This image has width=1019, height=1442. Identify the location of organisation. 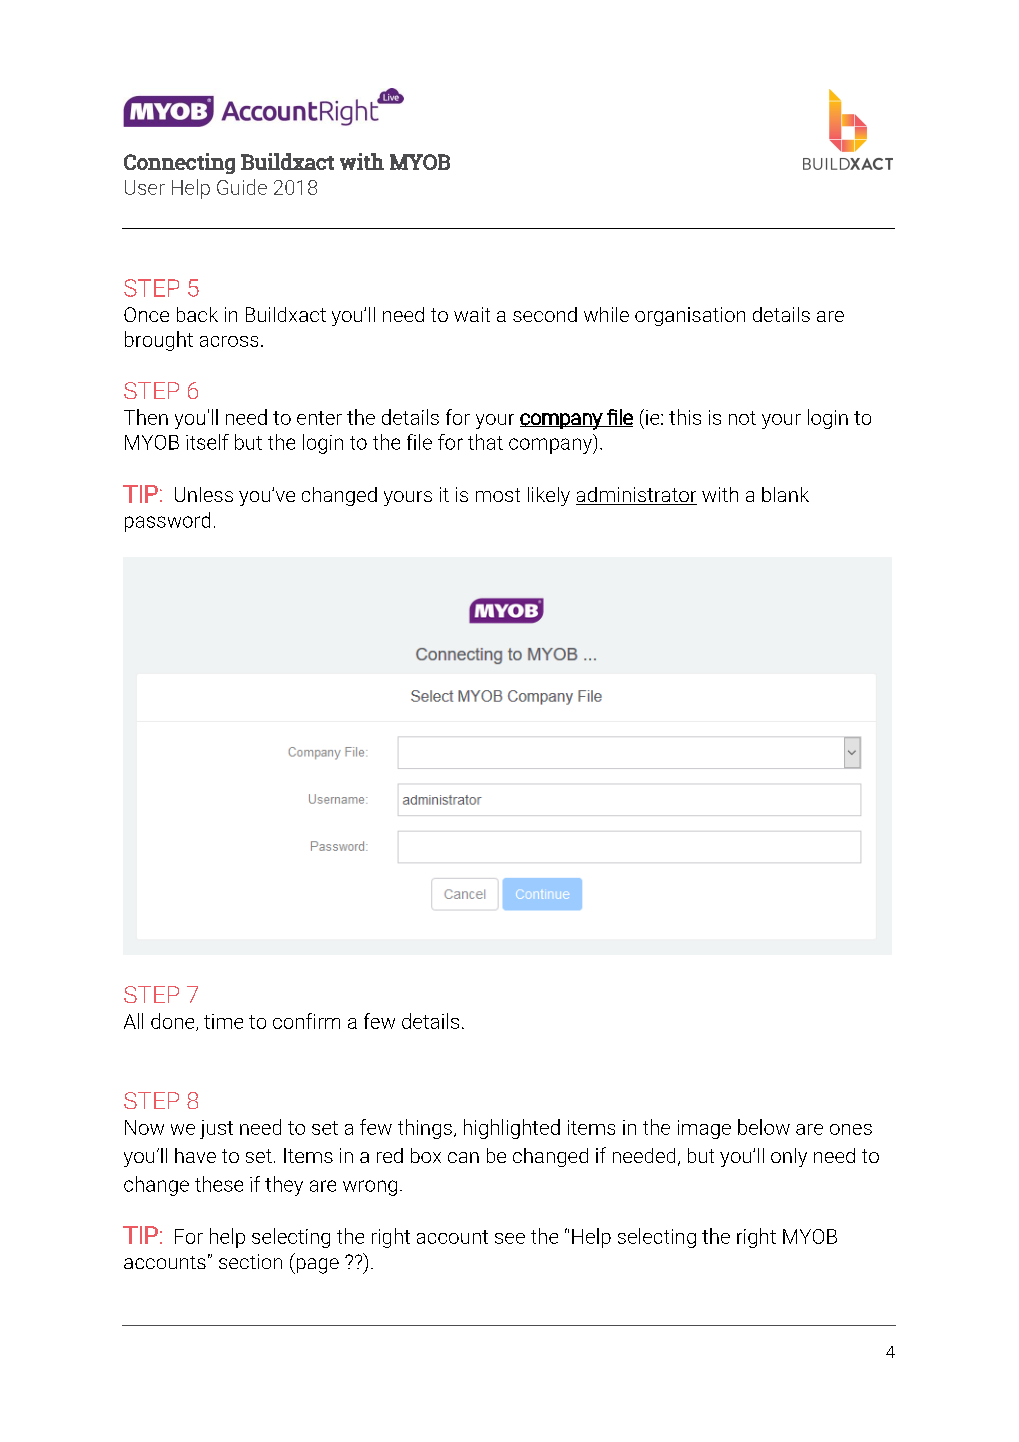
(690, 316).
